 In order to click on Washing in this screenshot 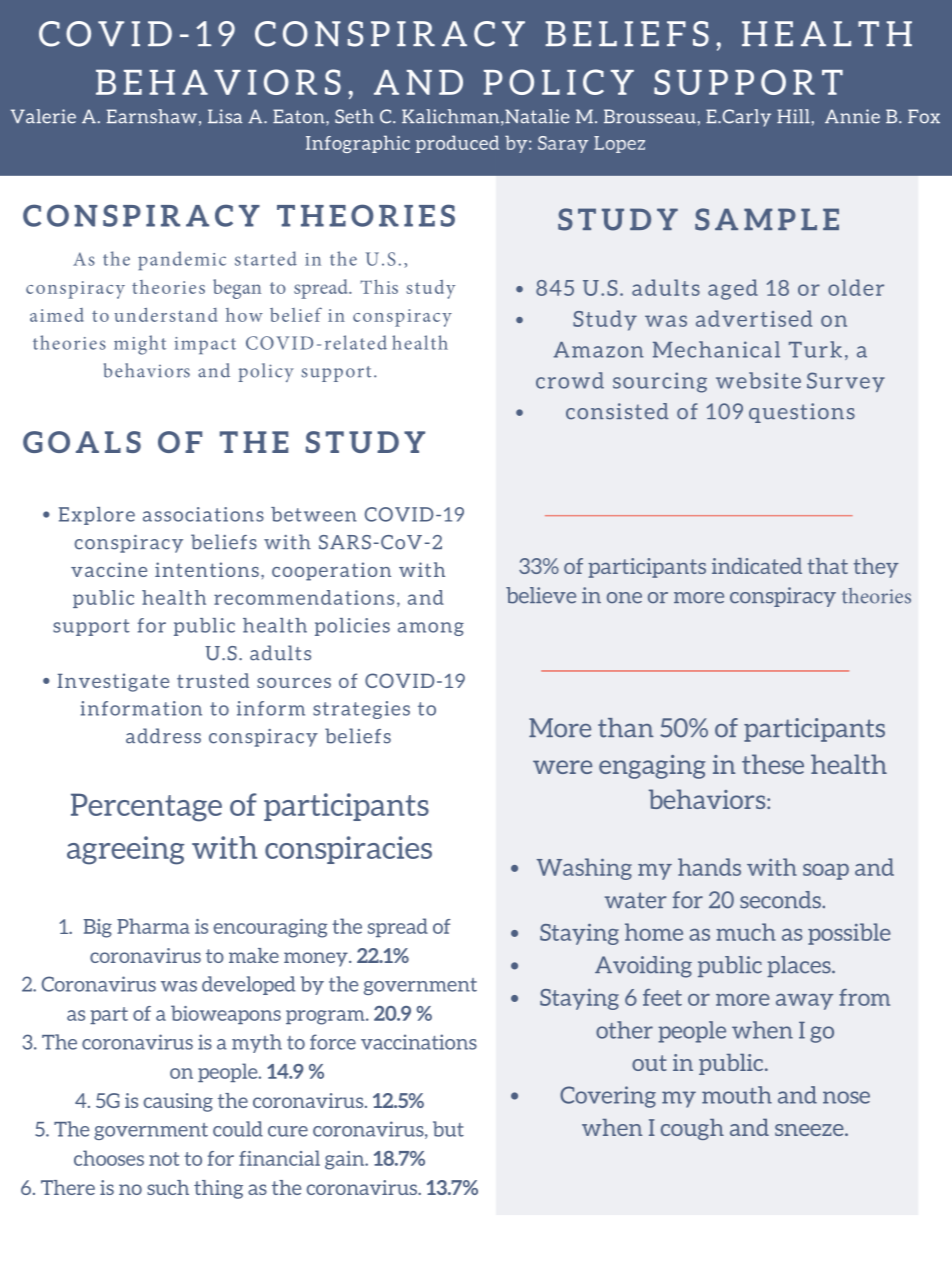, I will do `click(584, 869)`.
